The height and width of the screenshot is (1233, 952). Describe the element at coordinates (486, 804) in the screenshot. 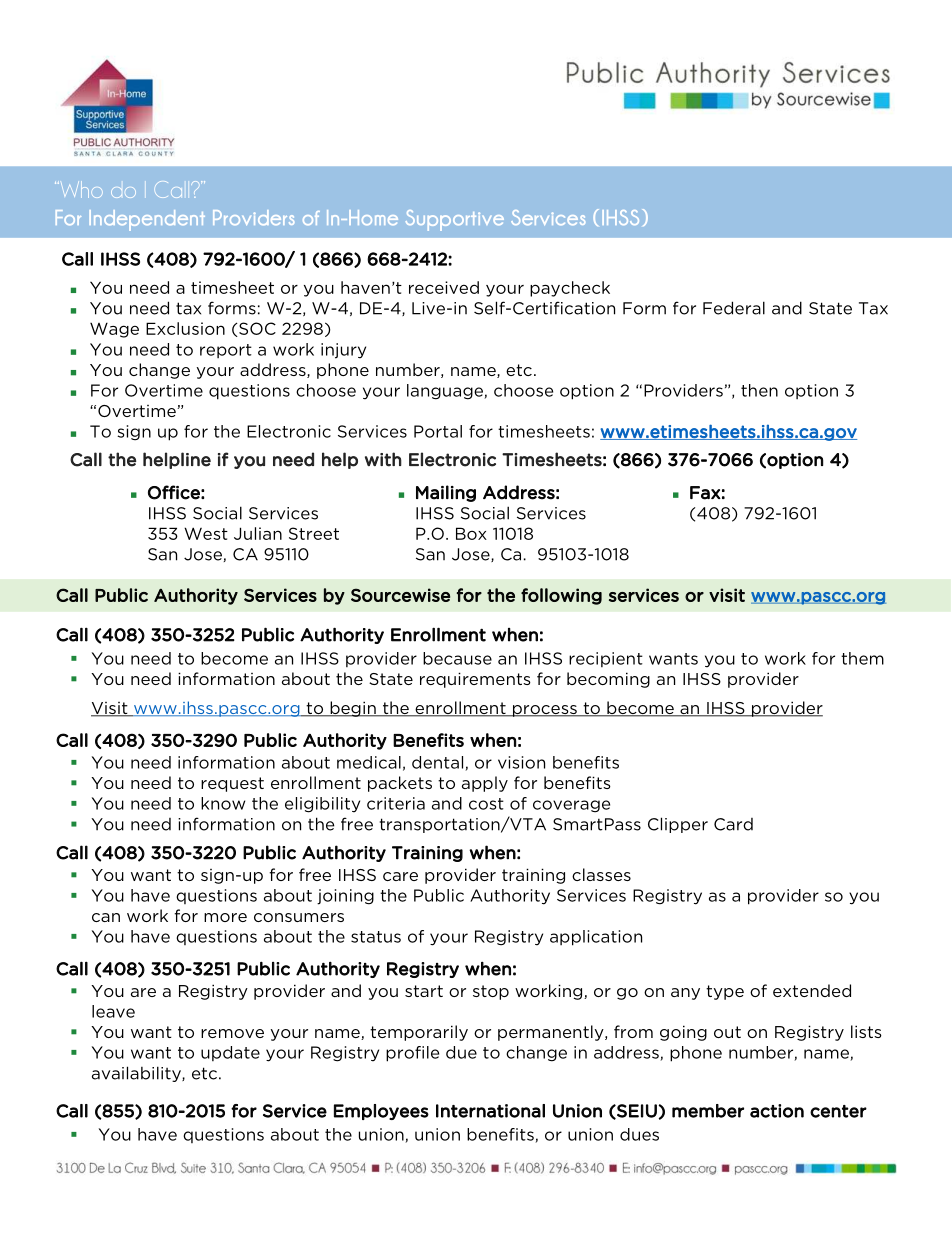

I see `cost` at that location.
